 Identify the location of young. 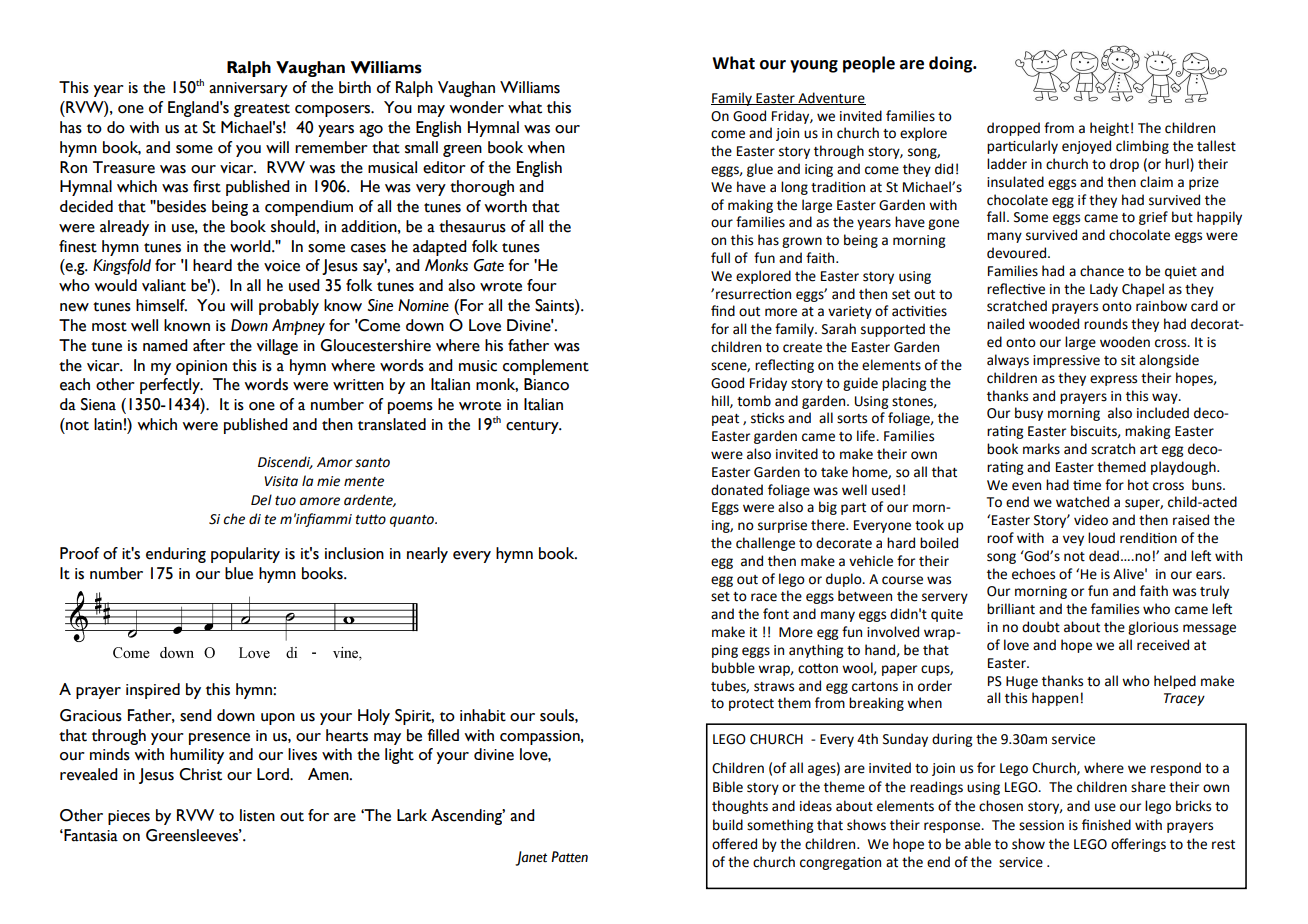
(814, 66).
